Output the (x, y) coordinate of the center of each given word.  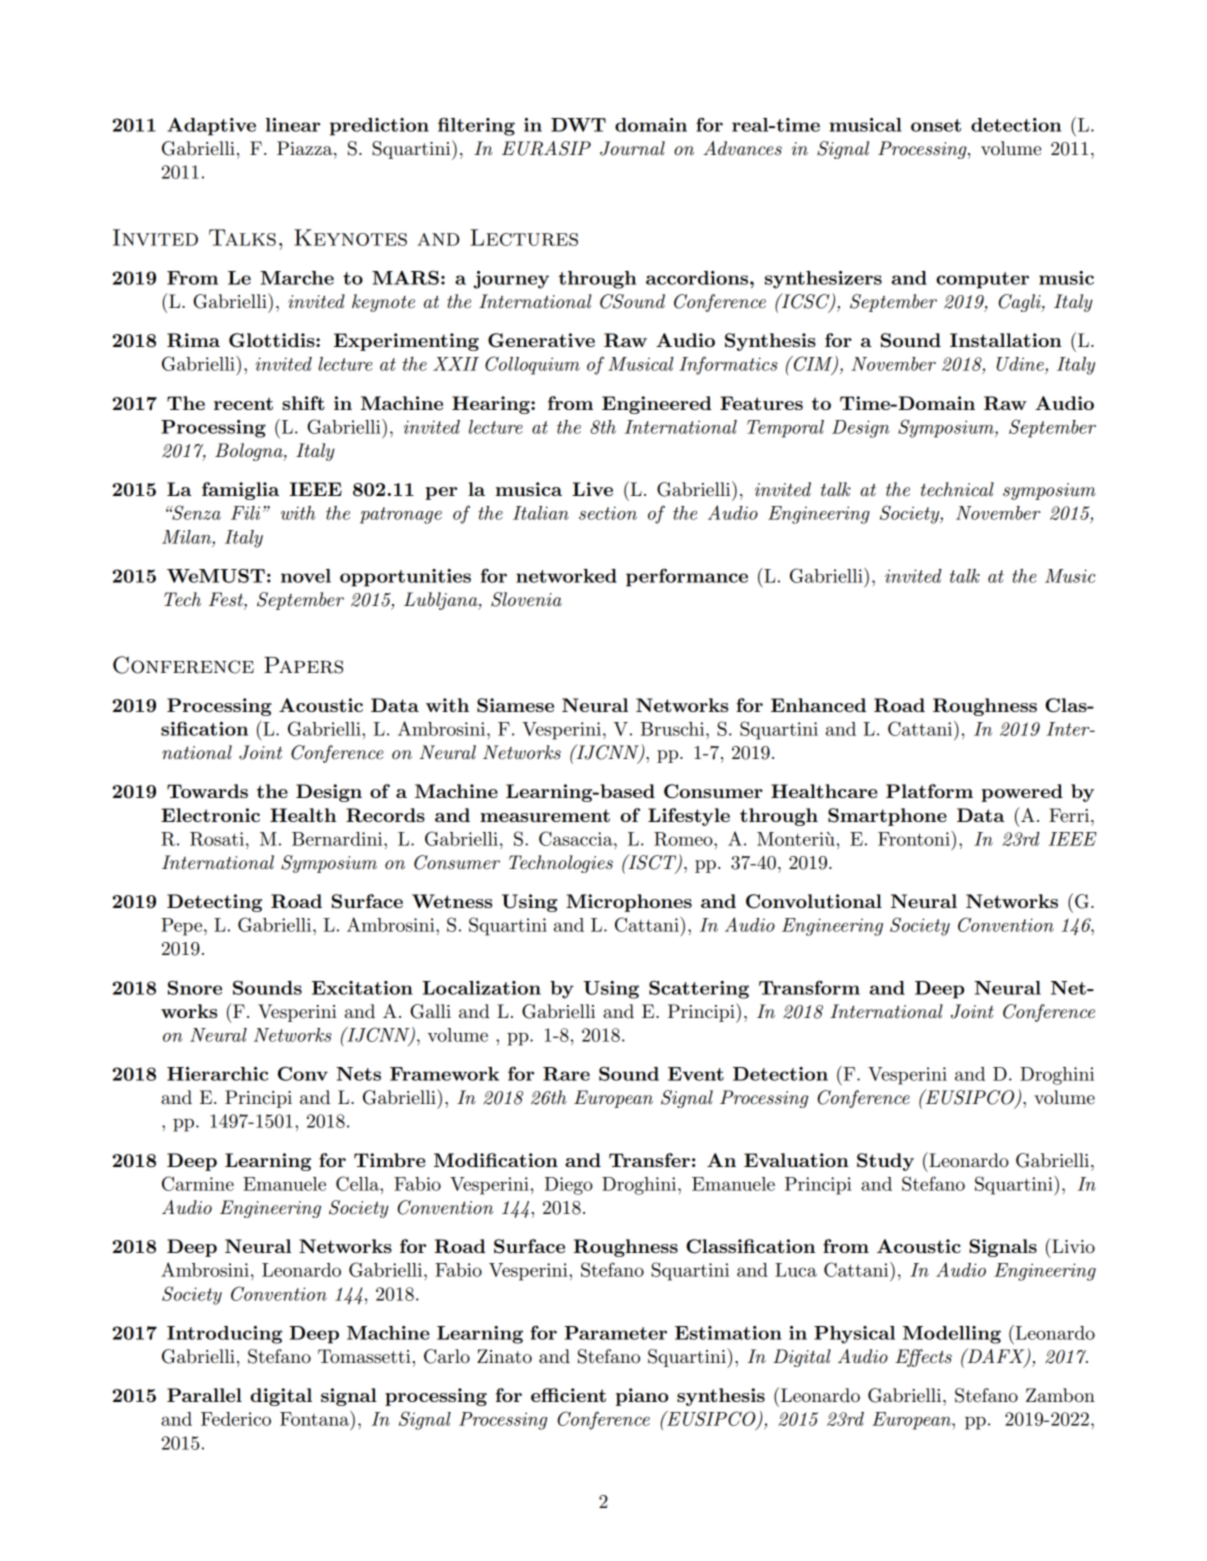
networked (566, 576)
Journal (632, 148)
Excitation (362, 988)
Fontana (315, 1418)
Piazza (306, 148)
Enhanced (818, 705)
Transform (809, 987)
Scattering (699, 990)
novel (306, 576)
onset (936, 125)
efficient (568, 1395)
